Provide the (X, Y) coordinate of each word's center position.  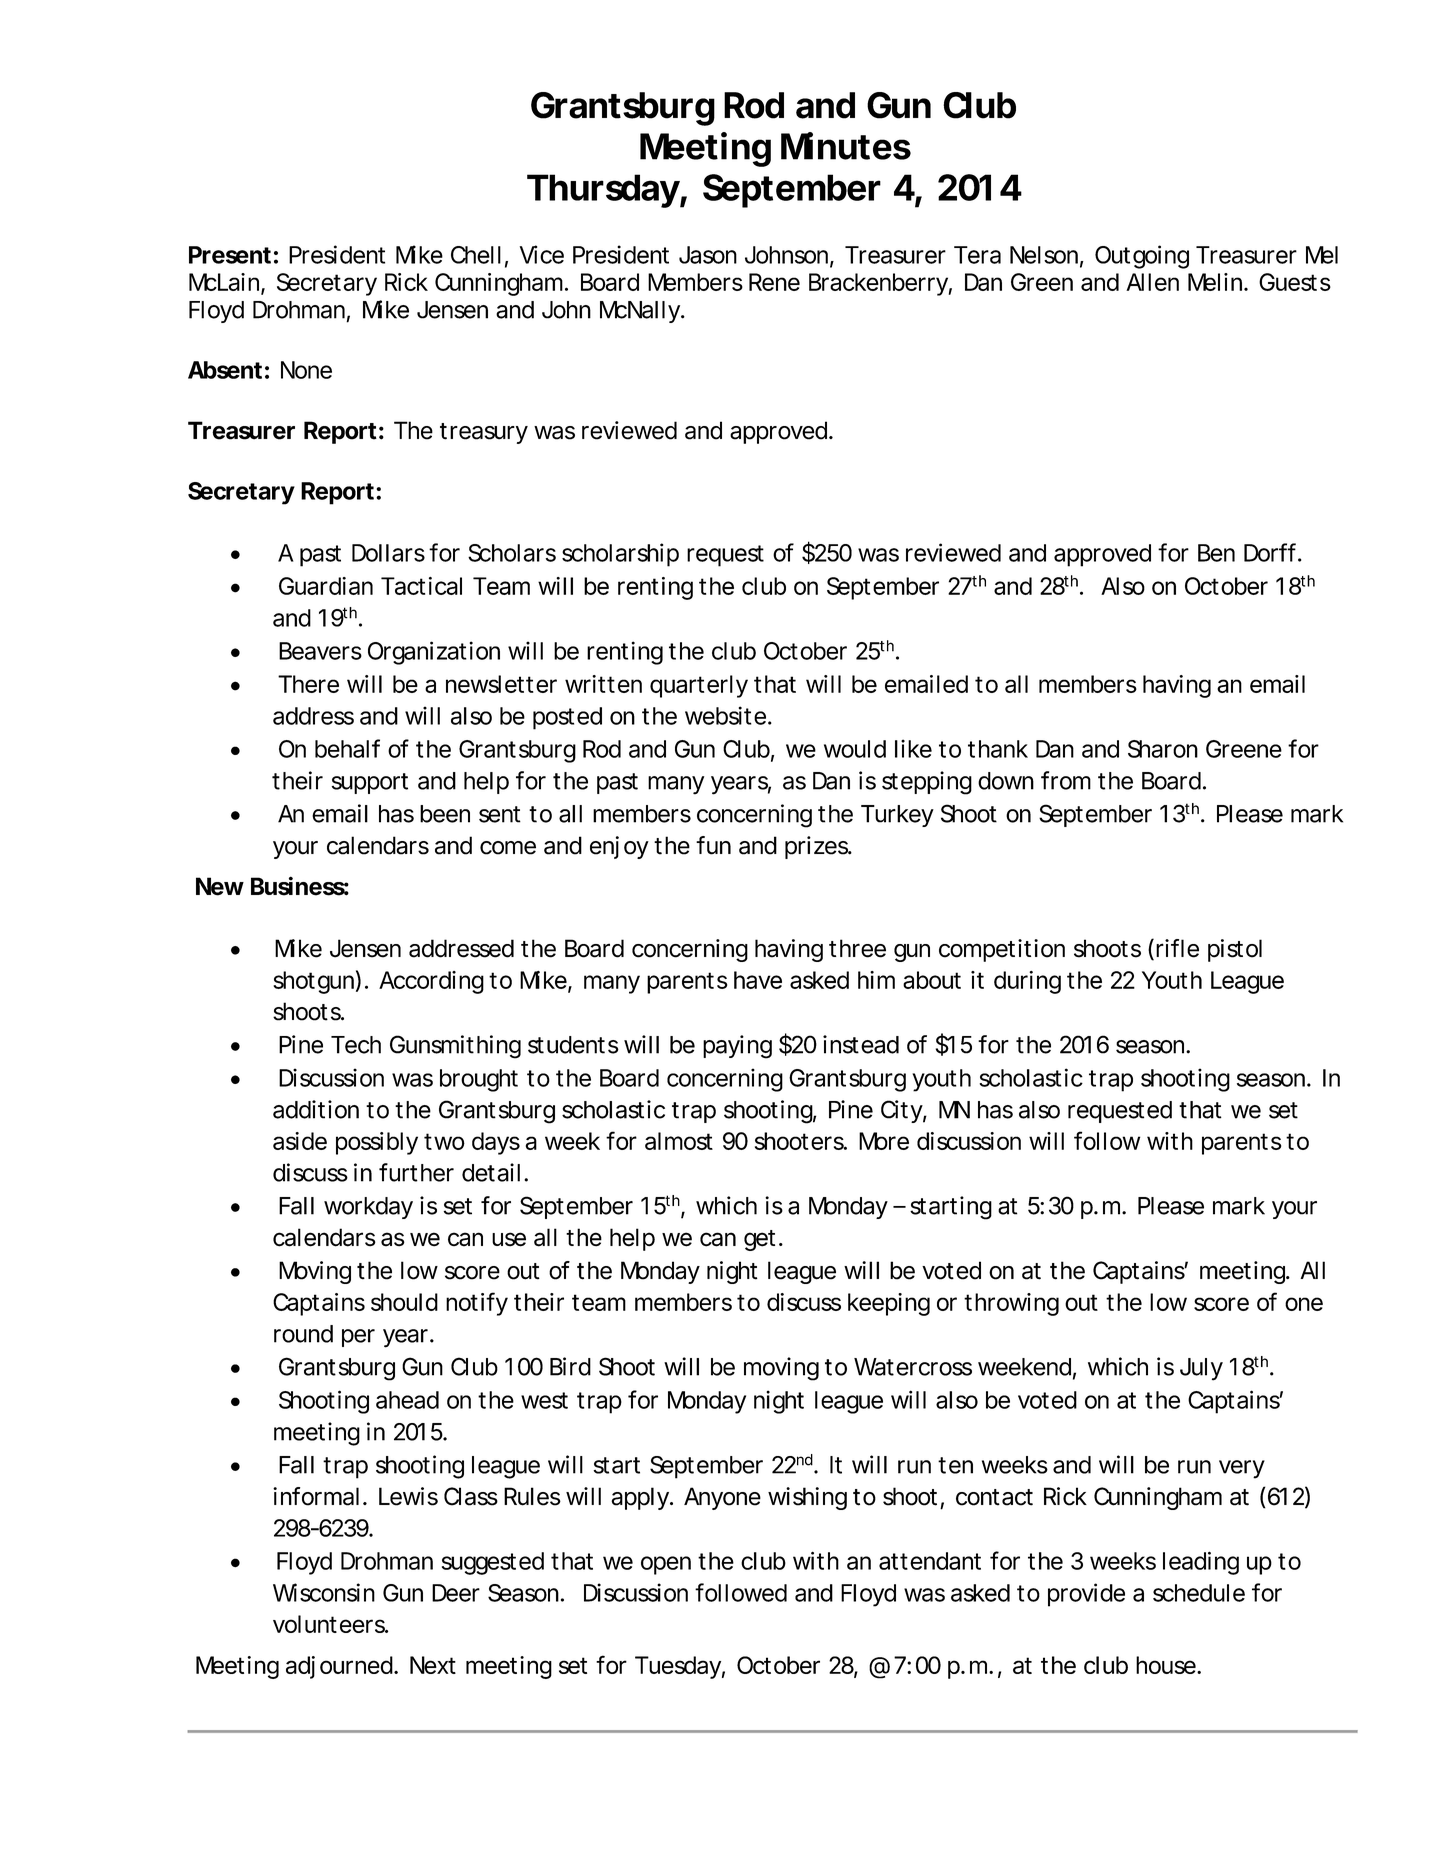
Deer (456, 1593)
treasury (484, 433)
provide (1086, 1595)
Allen (1152, 282)
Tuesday (678, 1667)
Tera (977, 255)
